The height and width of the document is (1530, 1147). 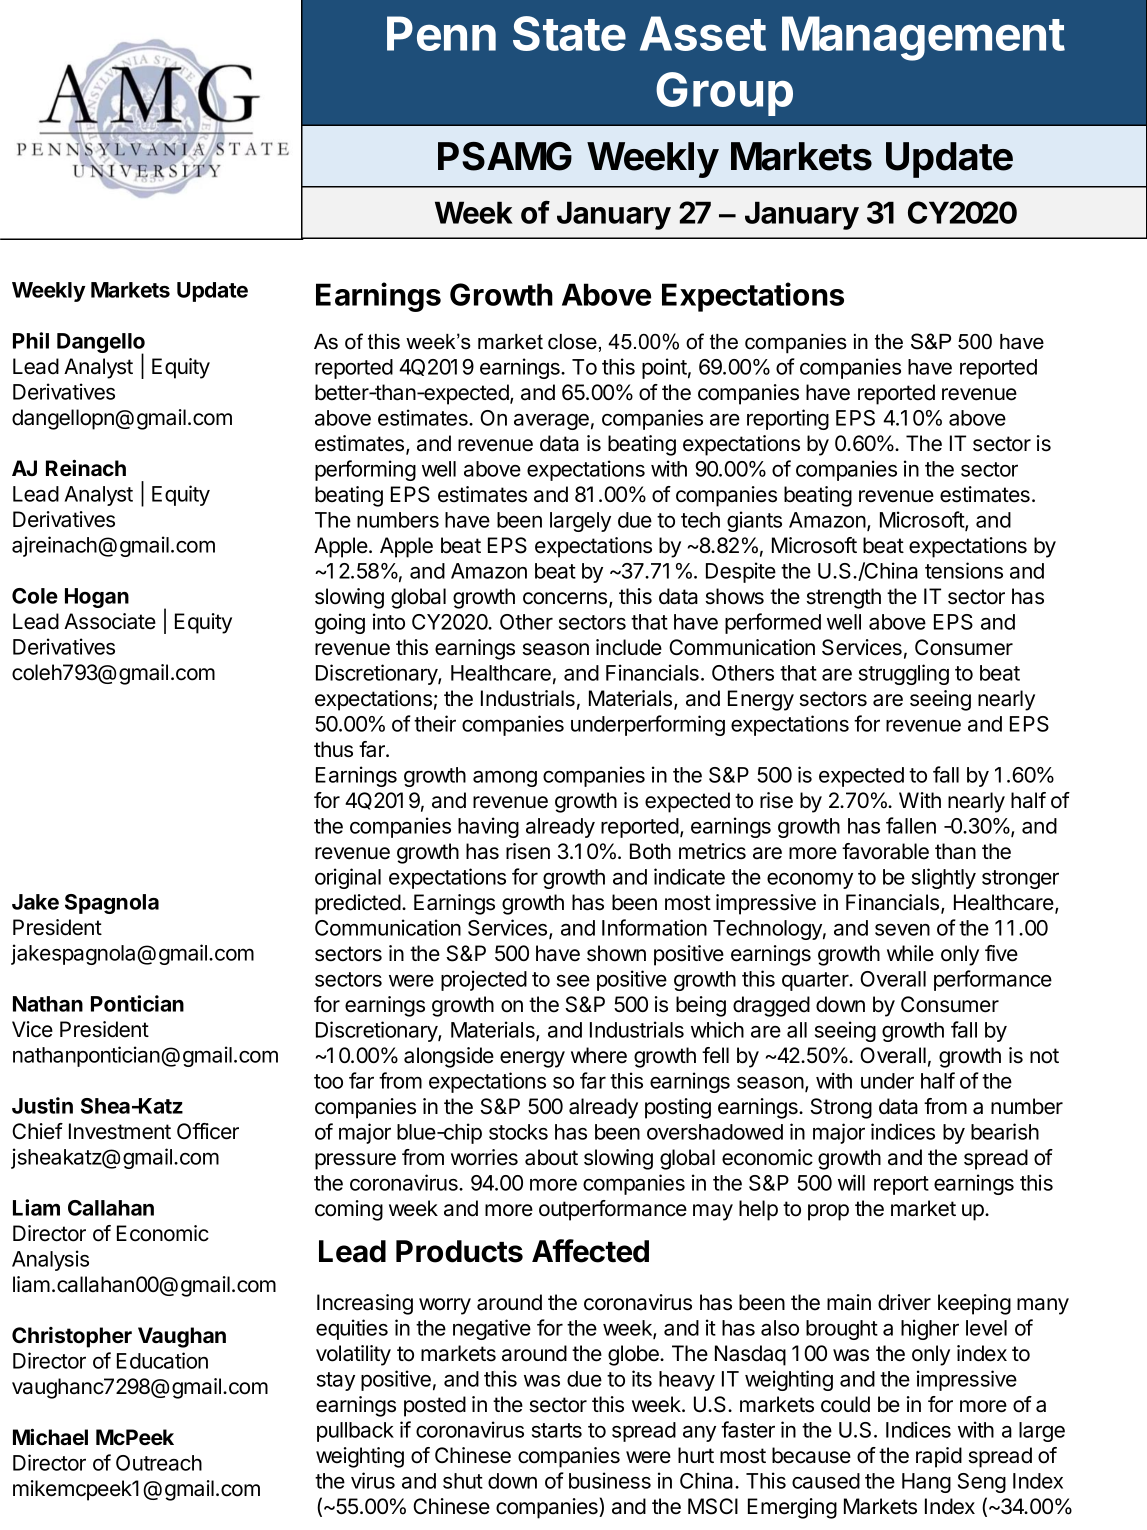 I want to click on Penn, so click(x=441, y=33).
